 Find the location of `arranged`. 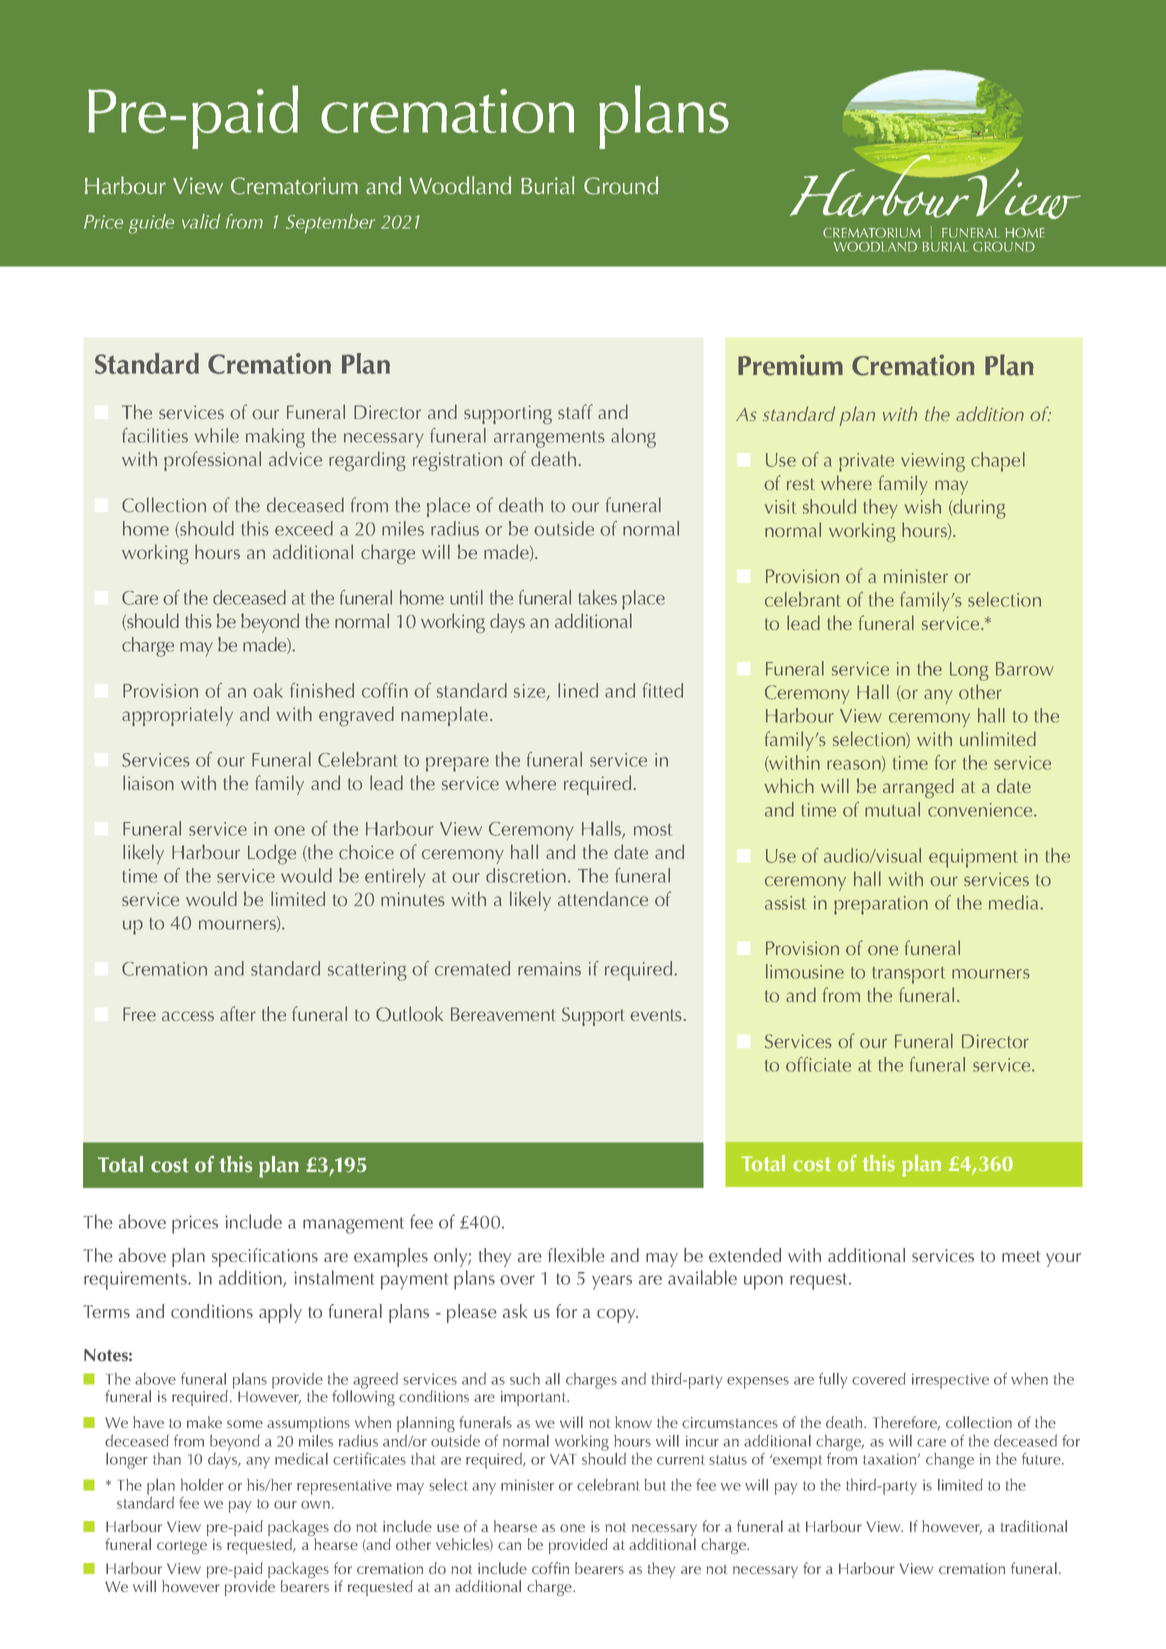

arranged is located at coordinates (918, 788).
